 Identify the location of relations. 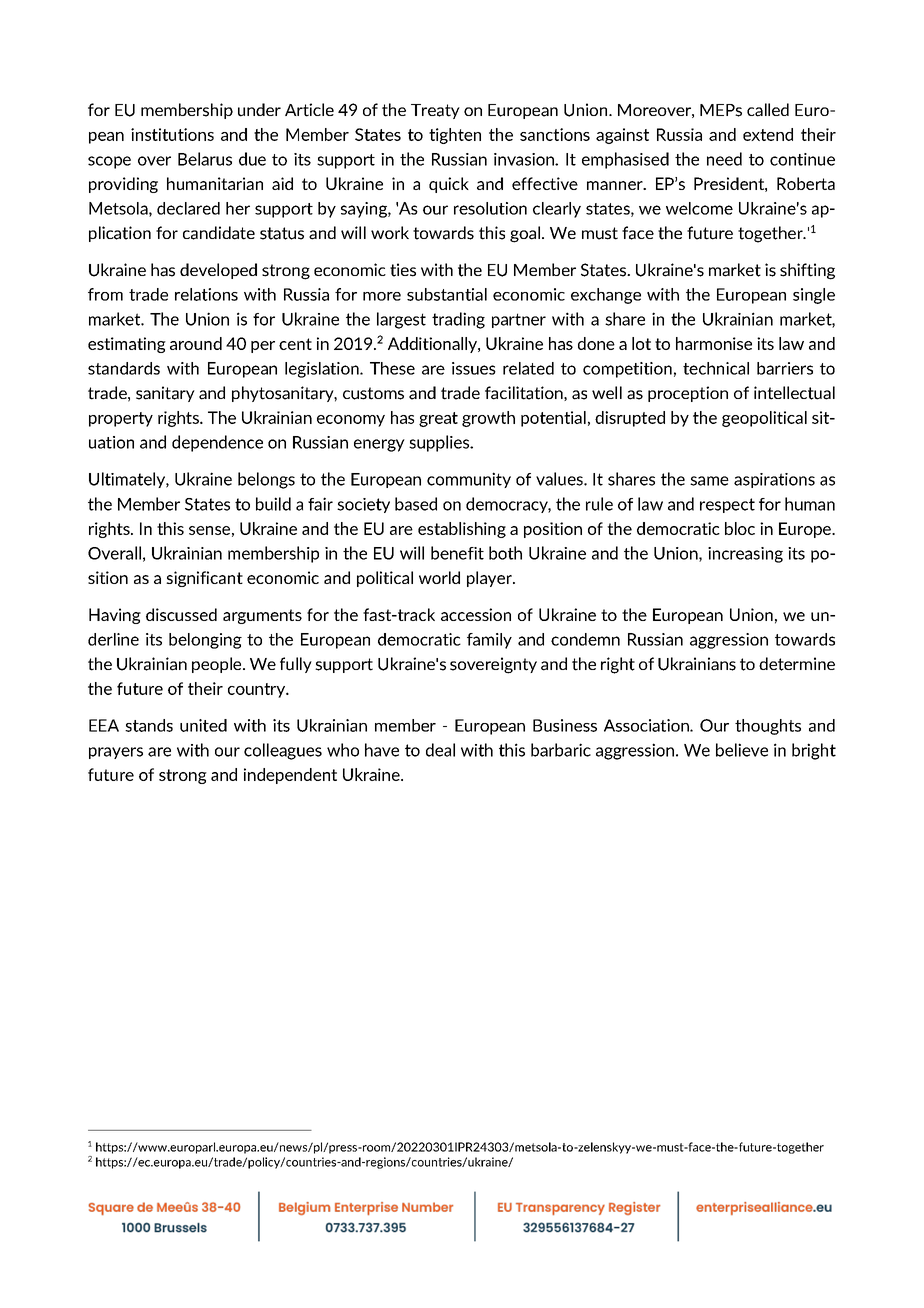
(206, 294).
